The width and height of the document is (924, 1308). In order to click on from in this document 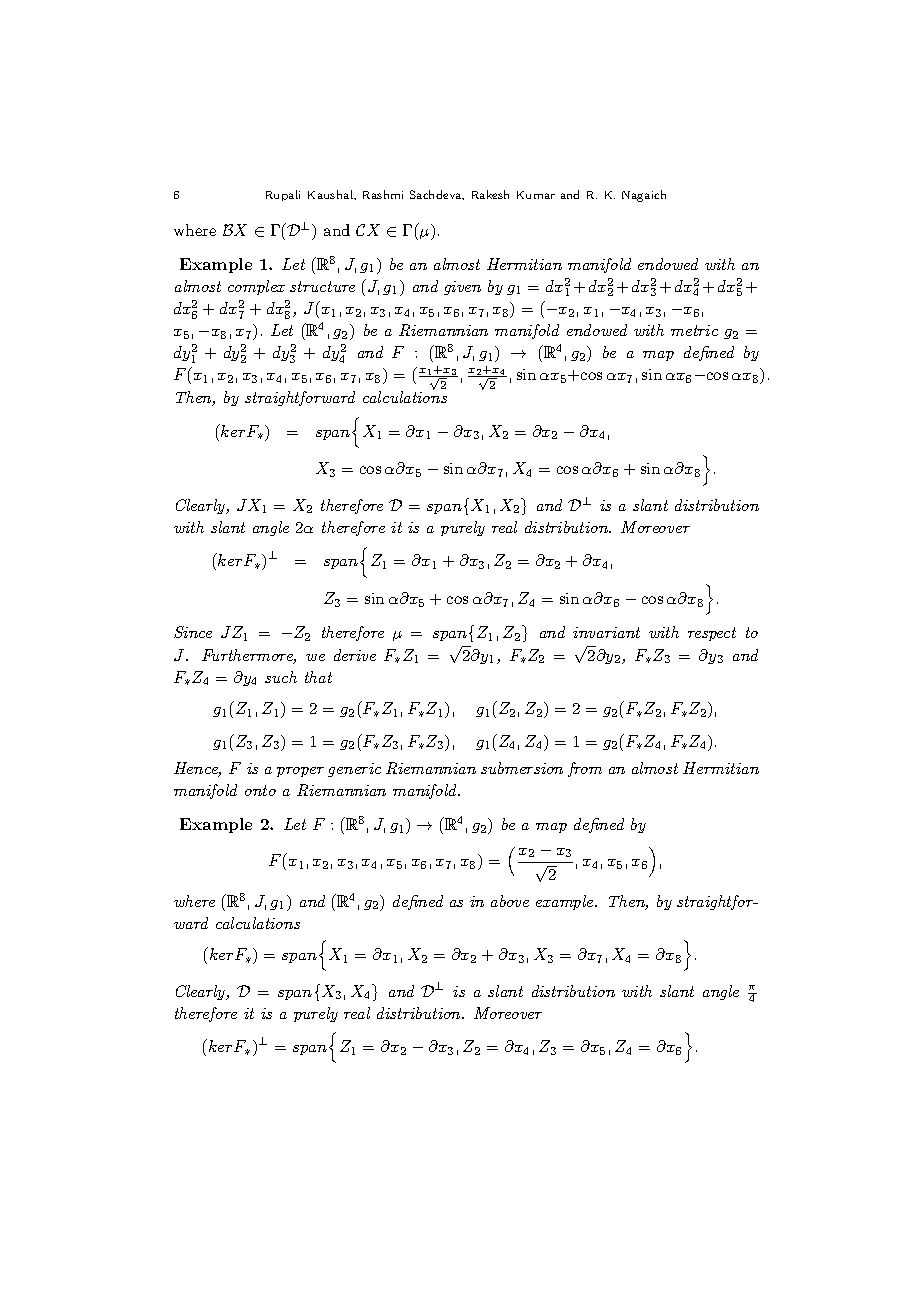, I will do `click(585, 769)`.
